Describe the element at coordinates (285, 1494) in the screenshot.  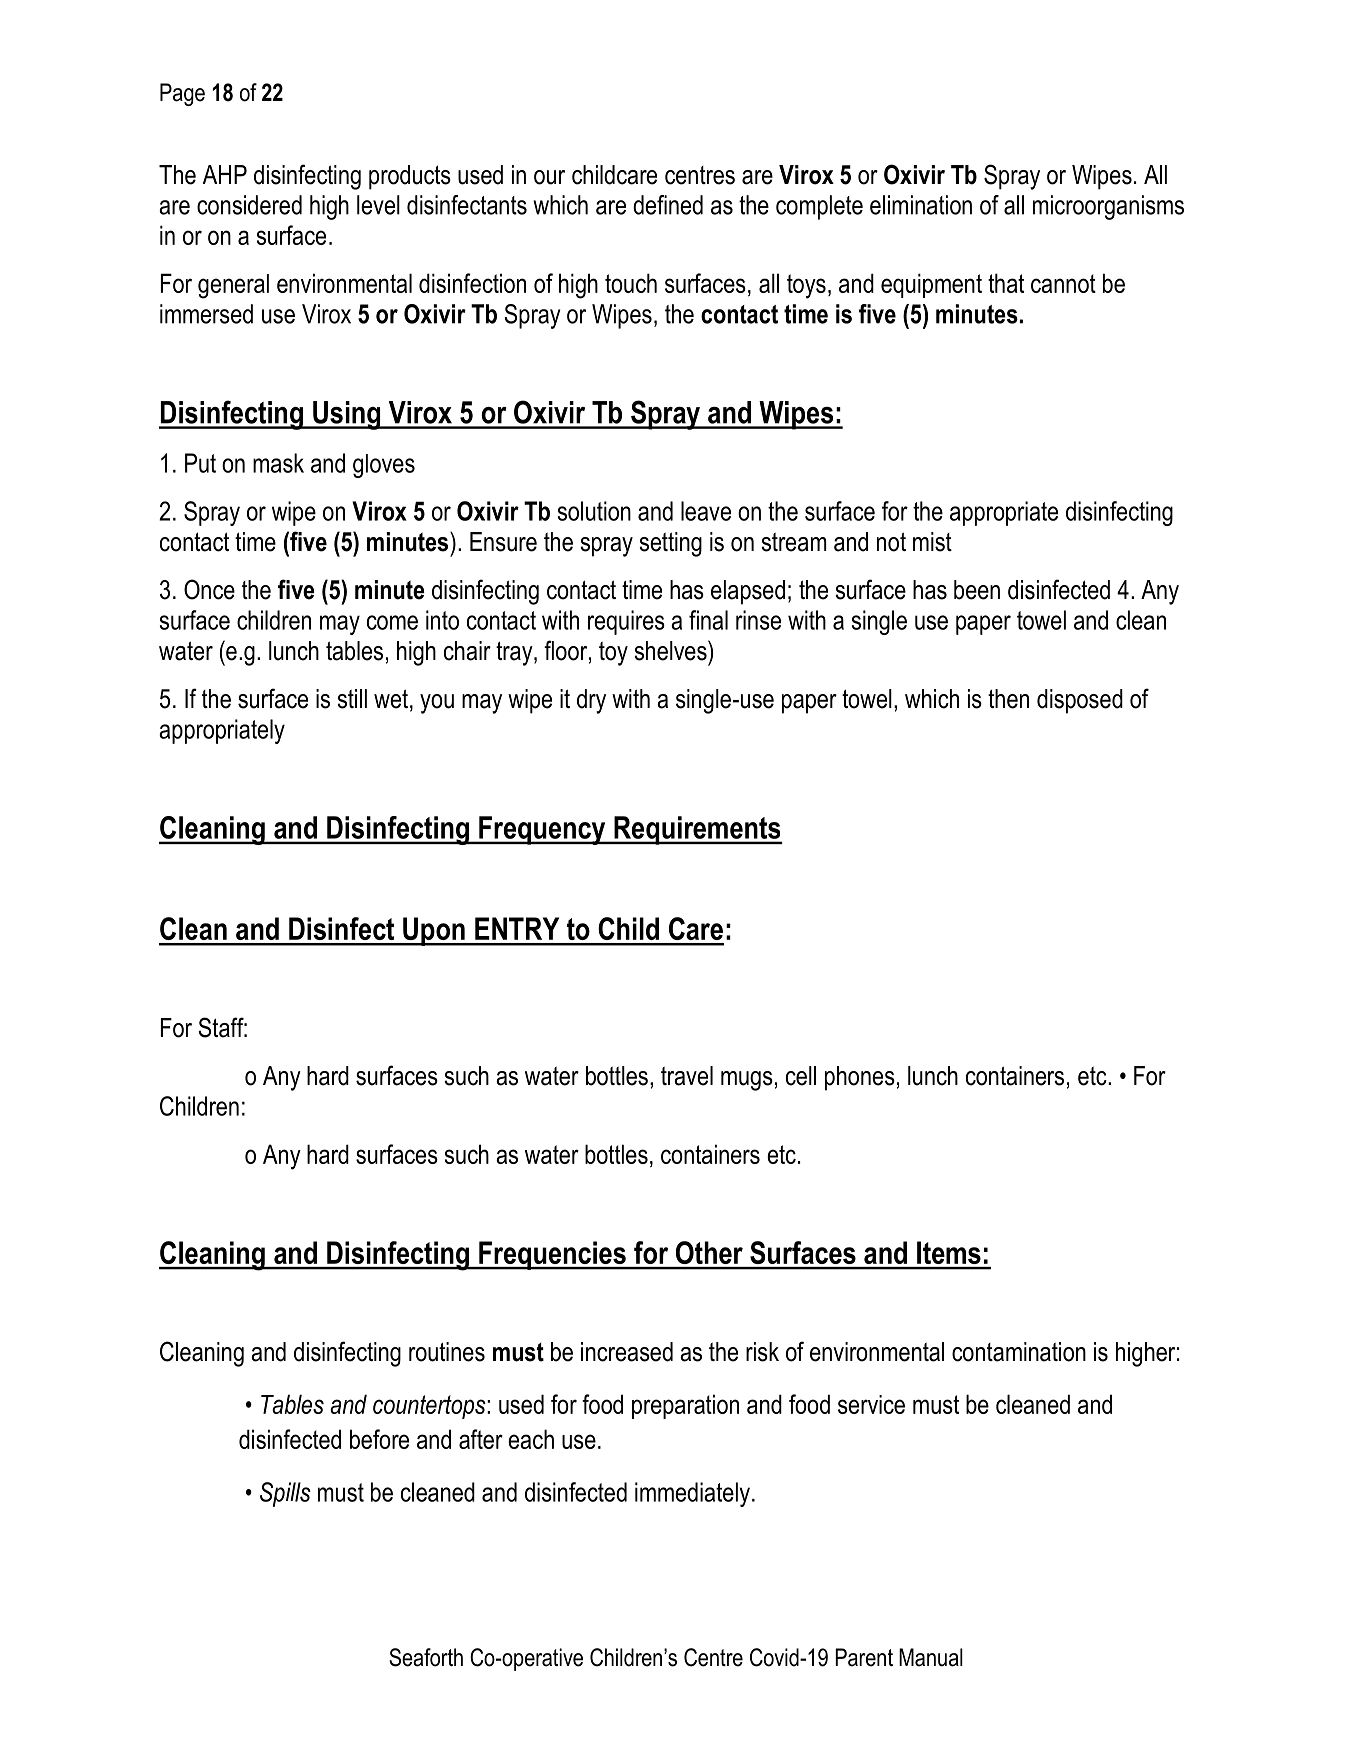
I see `Spills` at that location.
